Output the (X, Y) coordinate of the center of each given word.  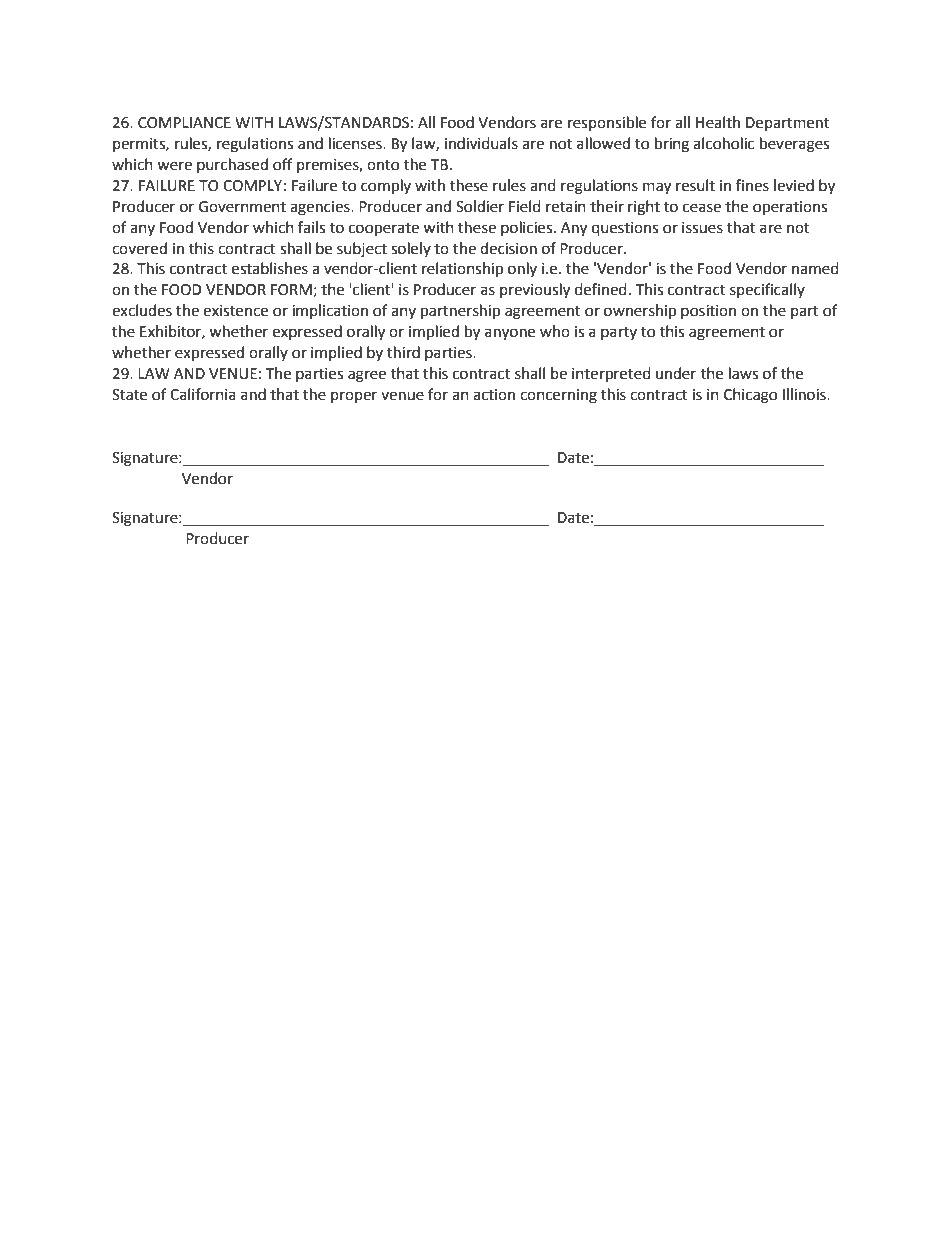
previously (535, 291)
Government (242, 207)
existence (235, 311)
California (203, 394)
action (494, 395)
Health (718, 122)
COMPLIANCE (184, 123)
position (708, 312)
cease (702, 208)
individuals (481, 143)
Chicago (750, 396)
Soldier (480, 206)
